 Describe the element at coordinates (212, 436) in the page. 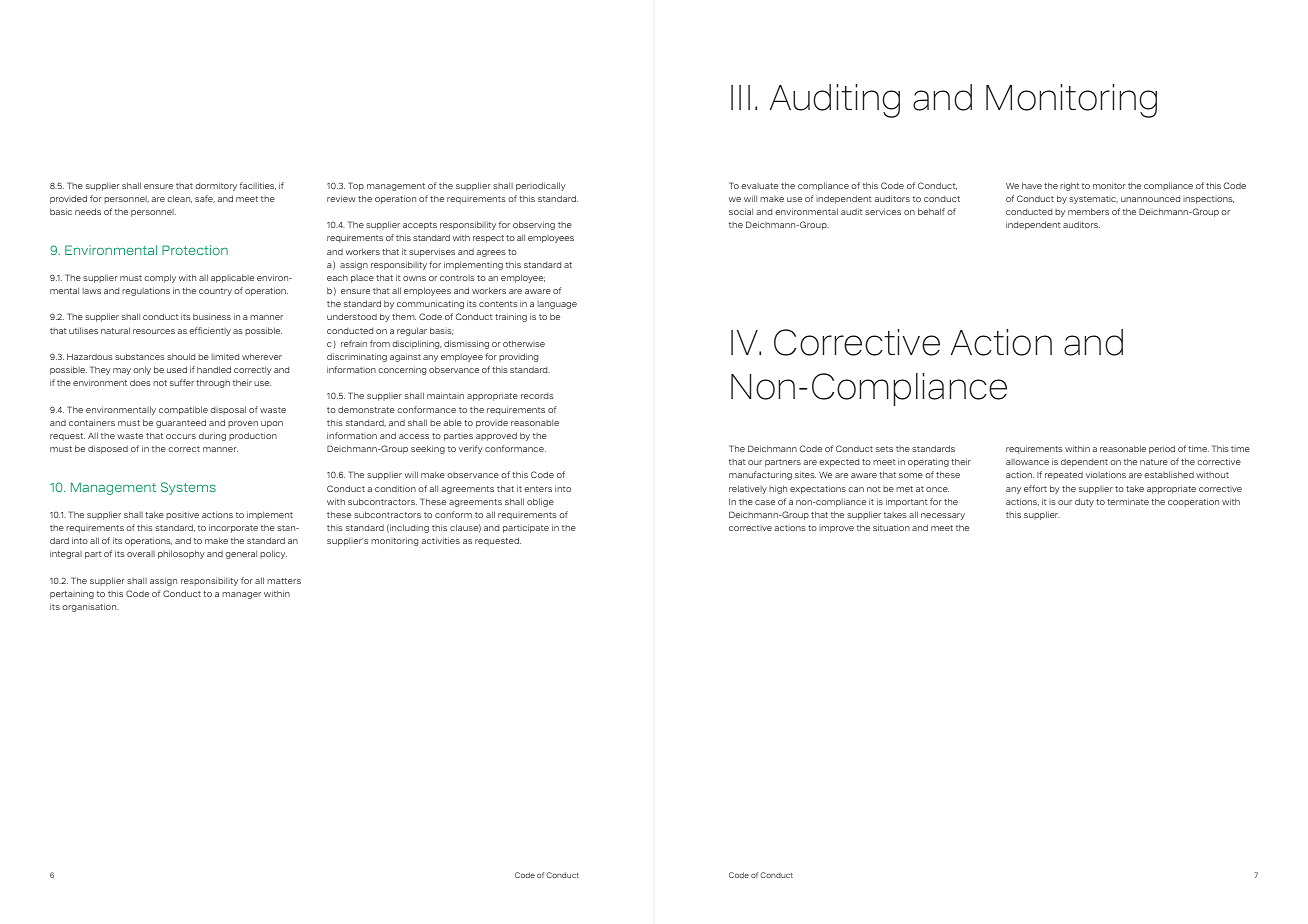

I see `during` at that location.
